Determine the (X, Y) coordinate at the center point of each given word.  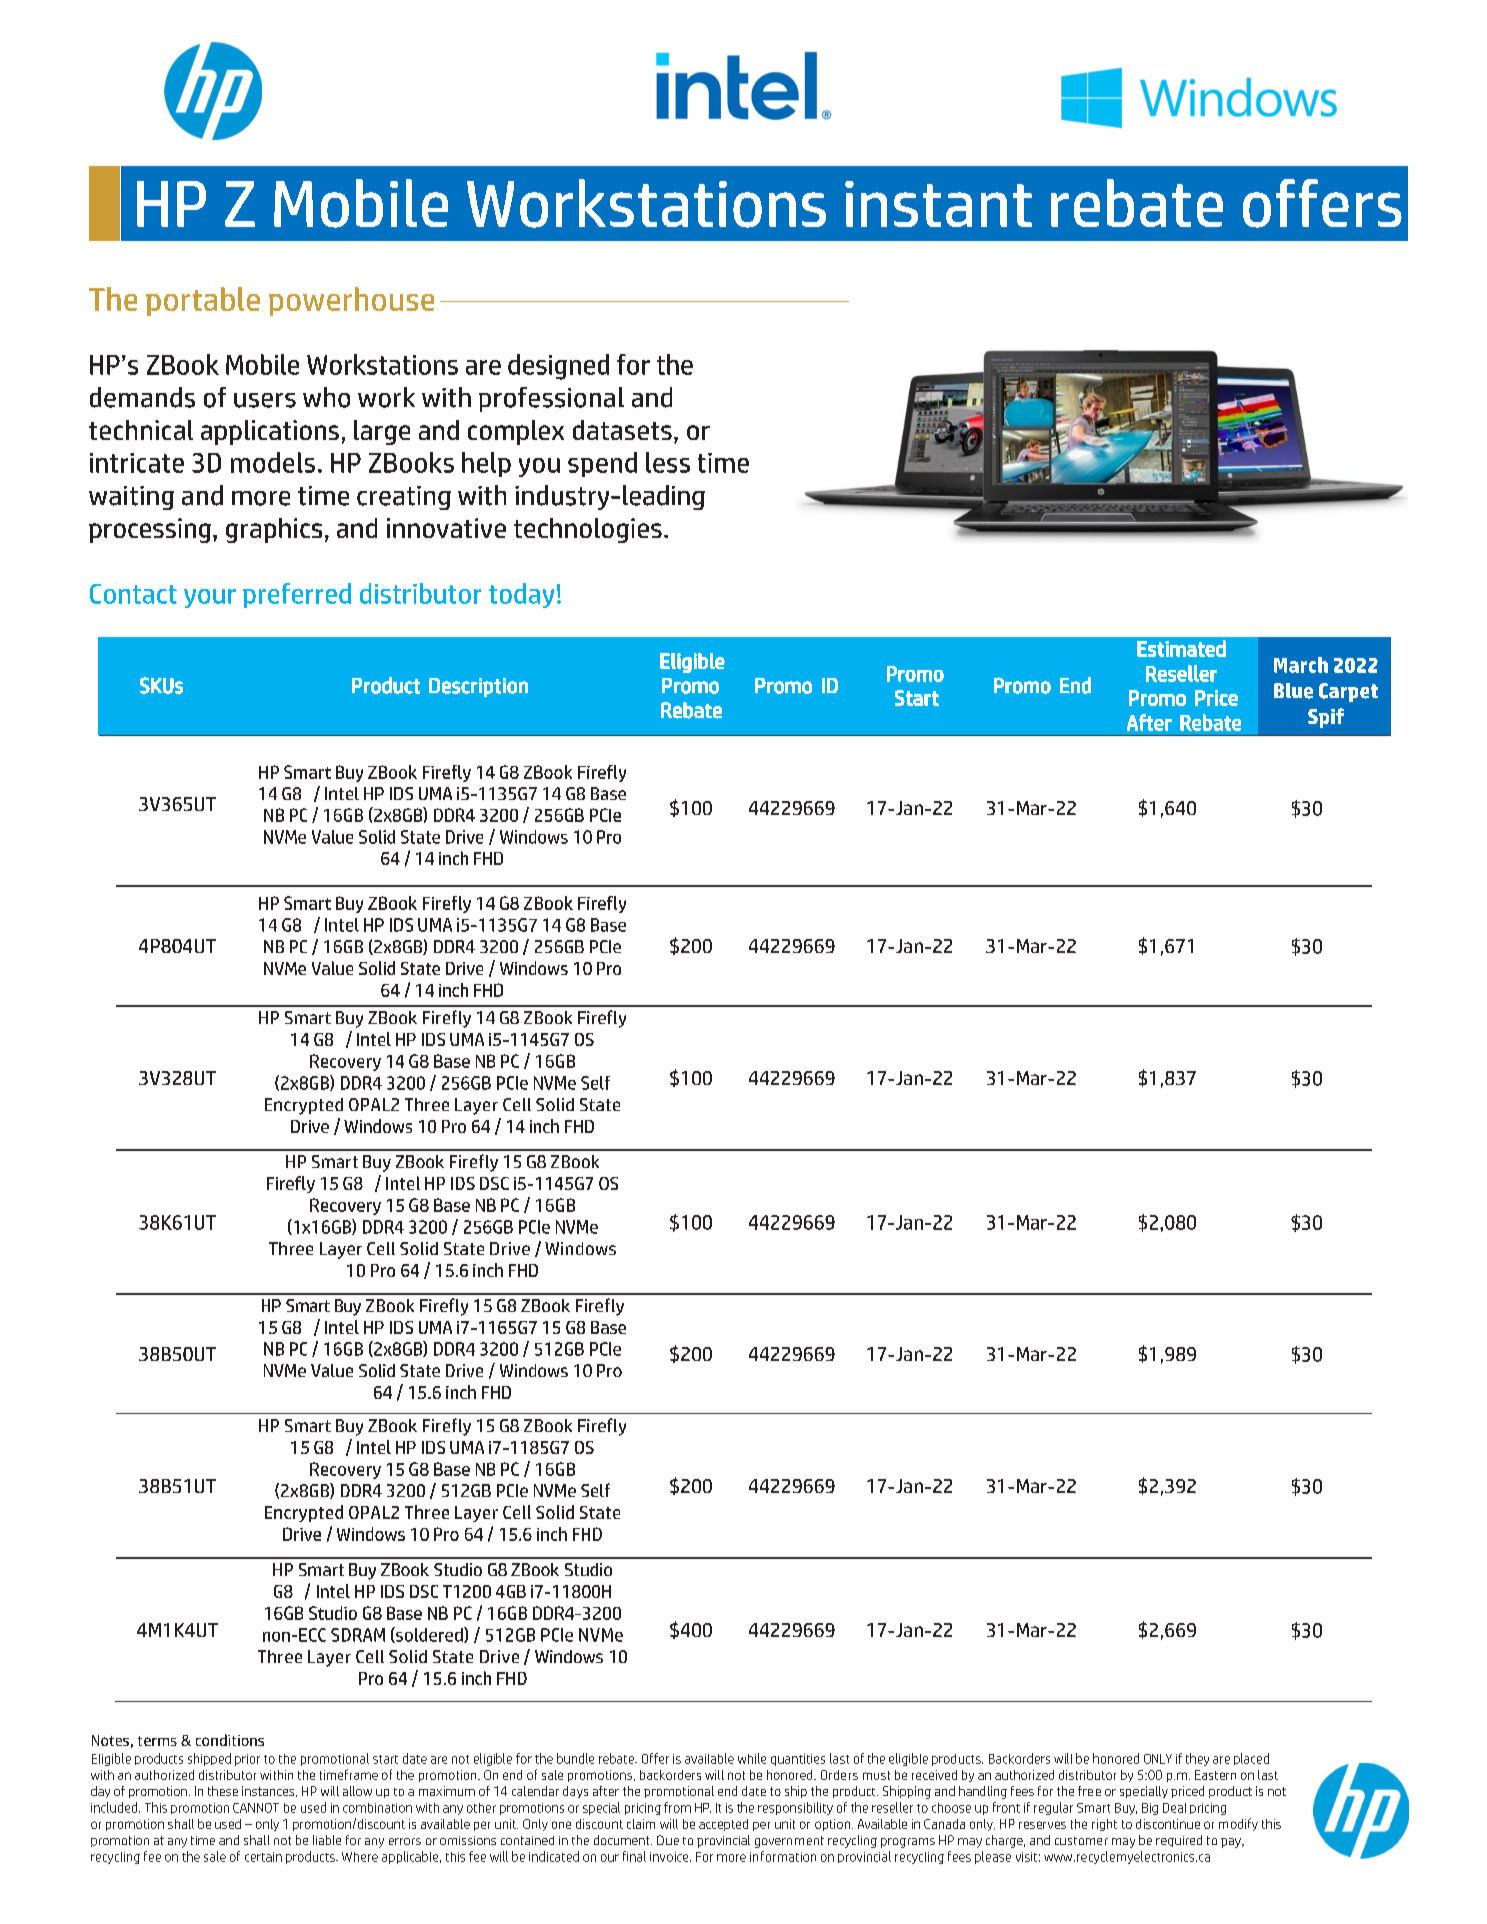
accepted (723, 1825)
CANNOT (256, 1808)
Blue (1293, 691)
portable (203, 301)
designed (558, 367)
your (210, 598)
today (521, 595)
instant (938, 204)
